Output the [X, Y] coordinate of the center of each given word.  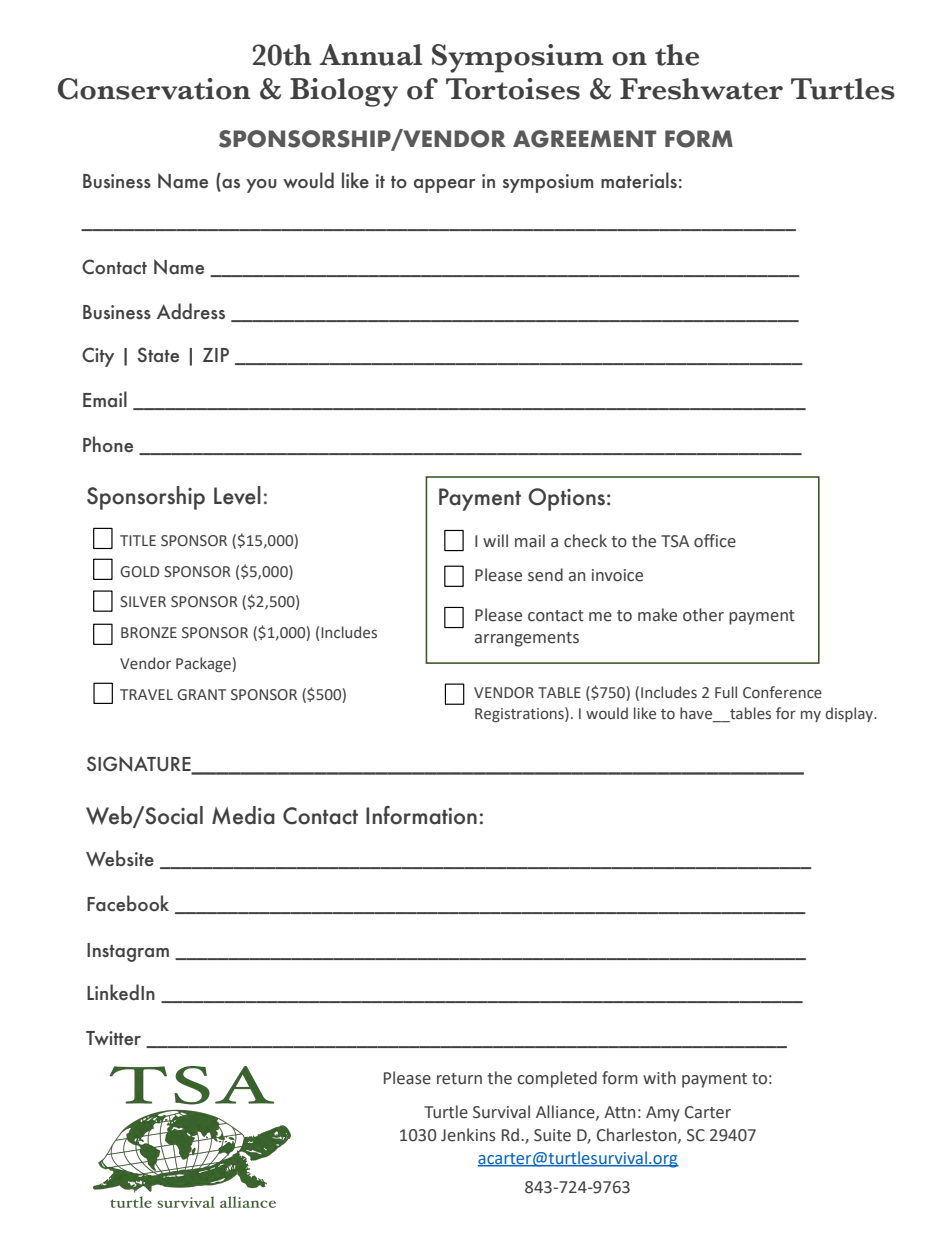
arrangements [527, 639]
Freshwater [701, 89]
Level [237, 495]
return [459, 1079]
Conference [782, 692]
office [715, 541]
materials [639, 180]
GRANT [201, 695]
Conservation [154, 89]
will [495, 540]
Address [191, 311]
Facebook [128, 903]
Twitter [113, 1038]
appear [445, 186]
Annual [371, 55]
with [659, 1078]
